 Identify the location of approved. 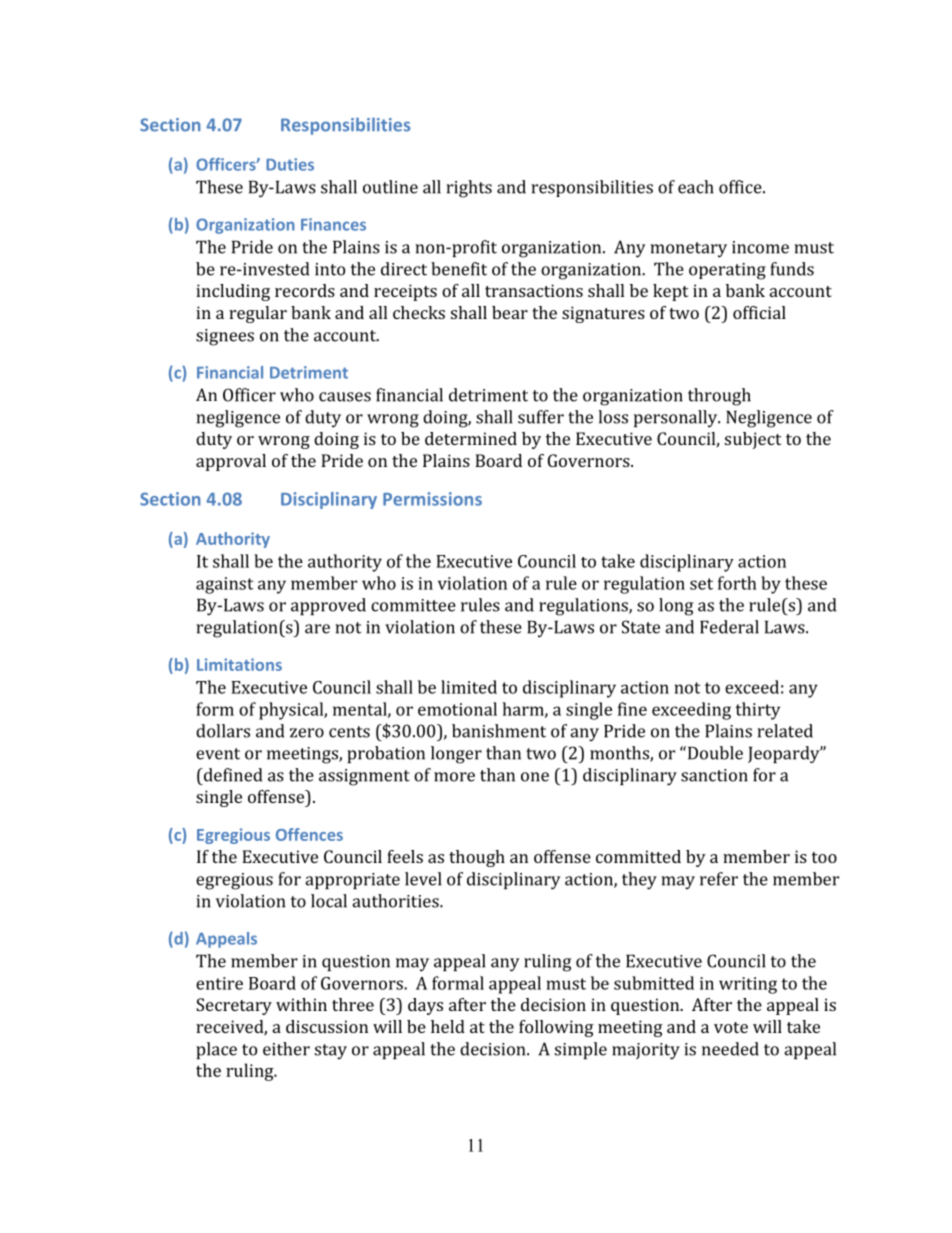
(328, 606).
